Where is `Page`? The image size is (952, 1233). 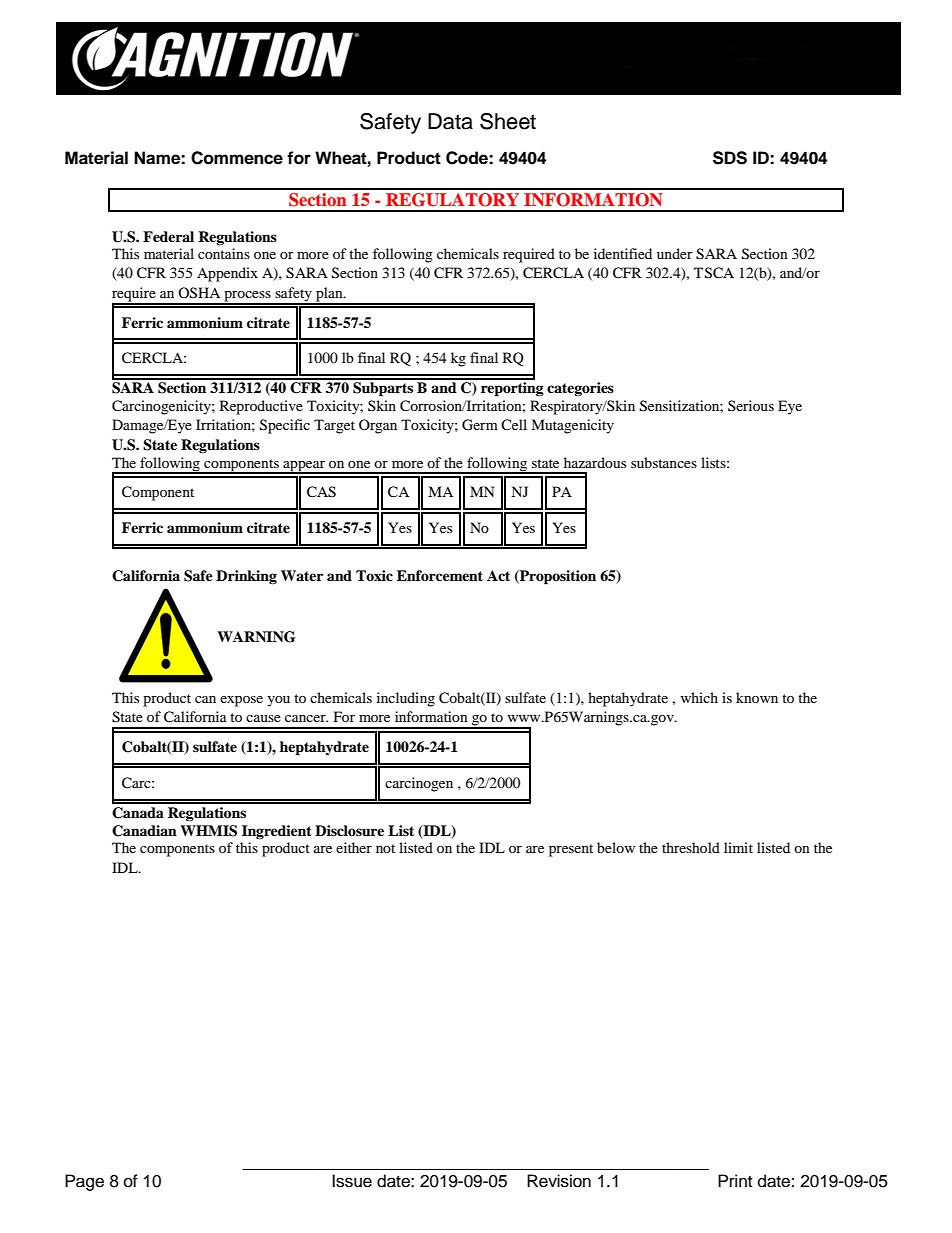
Page is located at coordinates (84, 1182).
